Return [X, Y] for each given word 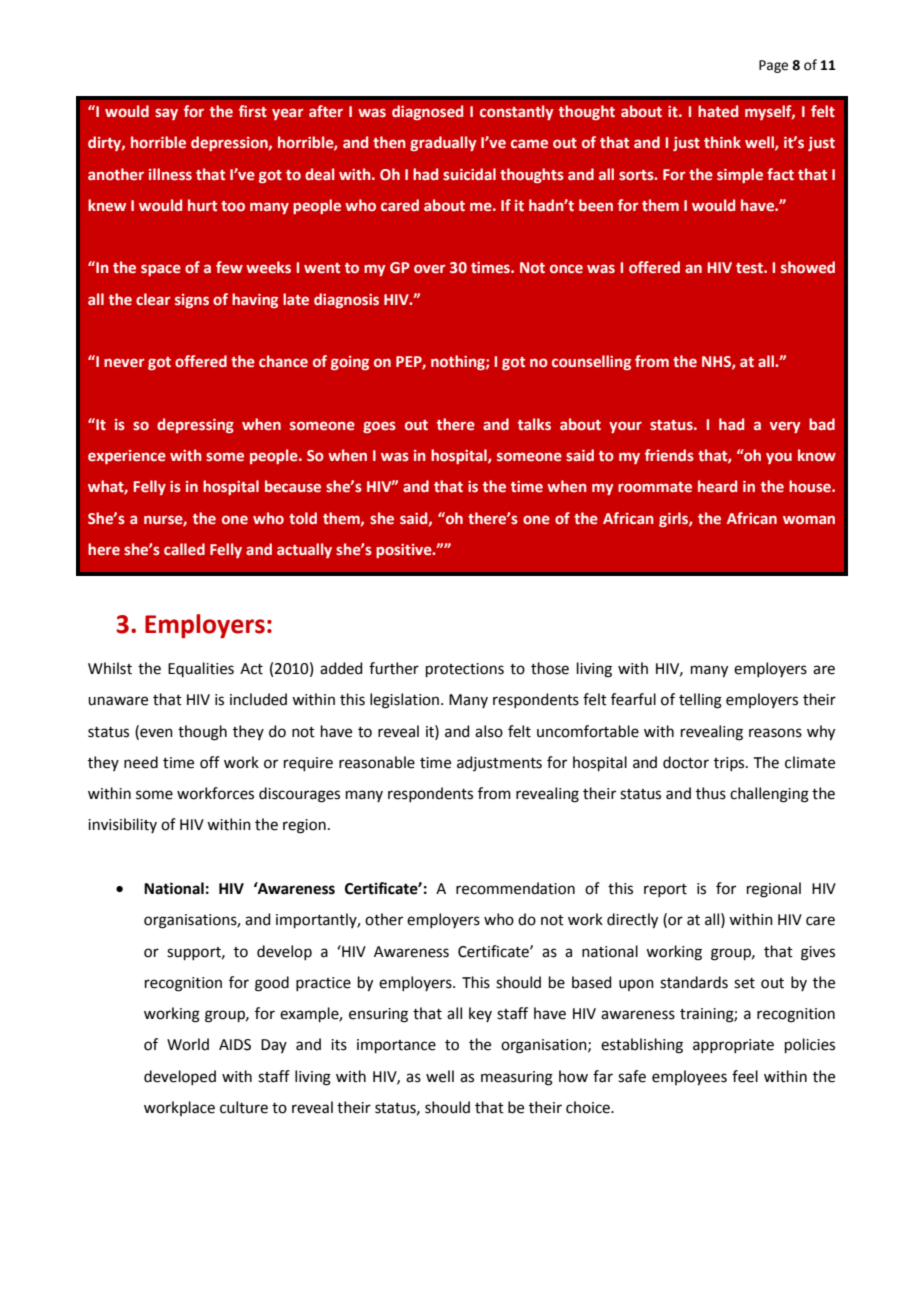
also [489, 731]
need [141, 762]
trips [730, 764]
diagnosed [427, 112]
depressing [195, 425]
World [188, 1044]
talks [534, 424]
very [785, 427]
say [166, 114]
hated [718, 111]
